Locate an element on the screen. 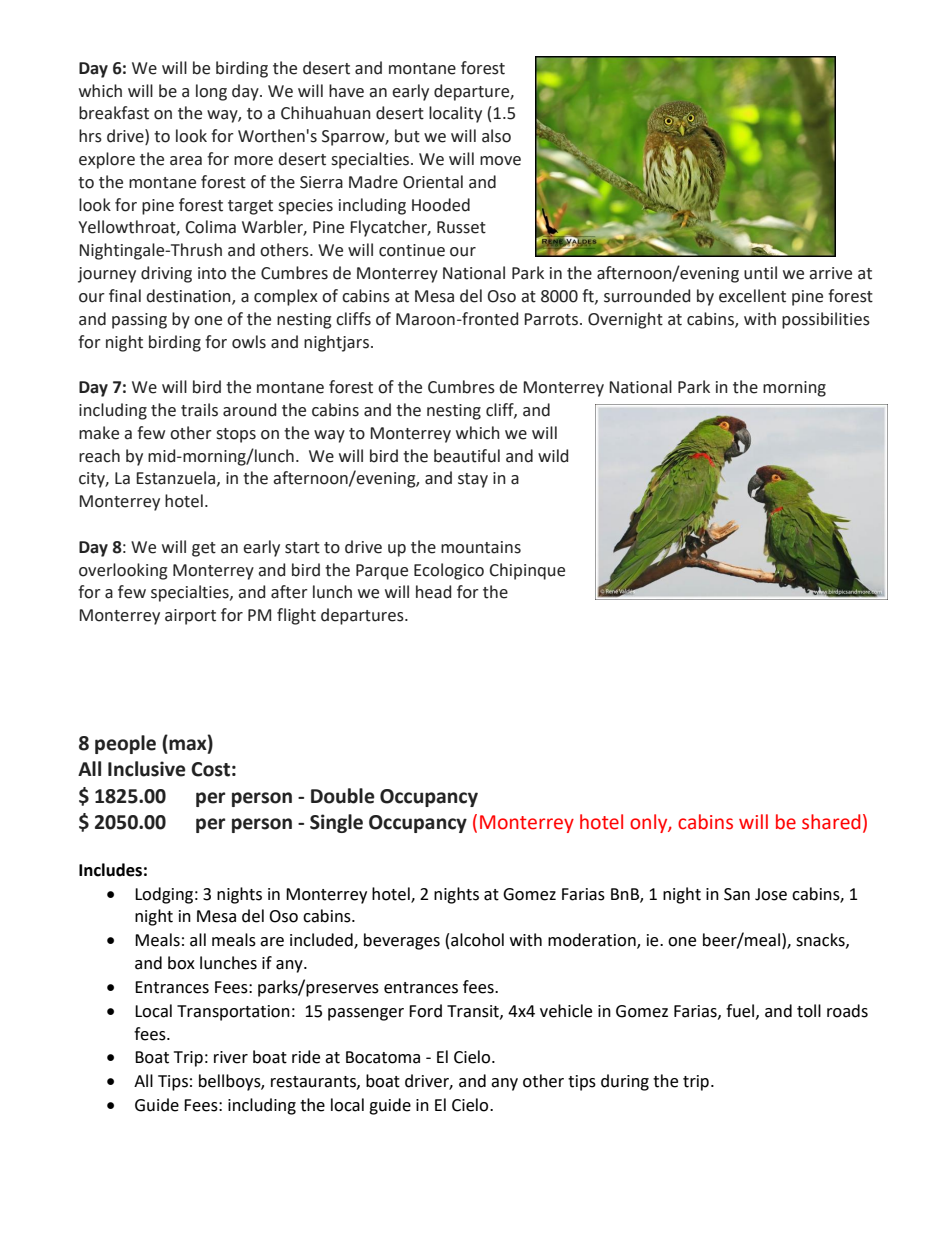 Image resolution: width=952 pixels, height=1233 pixels. Transportation is located at coordinates (233, 1013).
